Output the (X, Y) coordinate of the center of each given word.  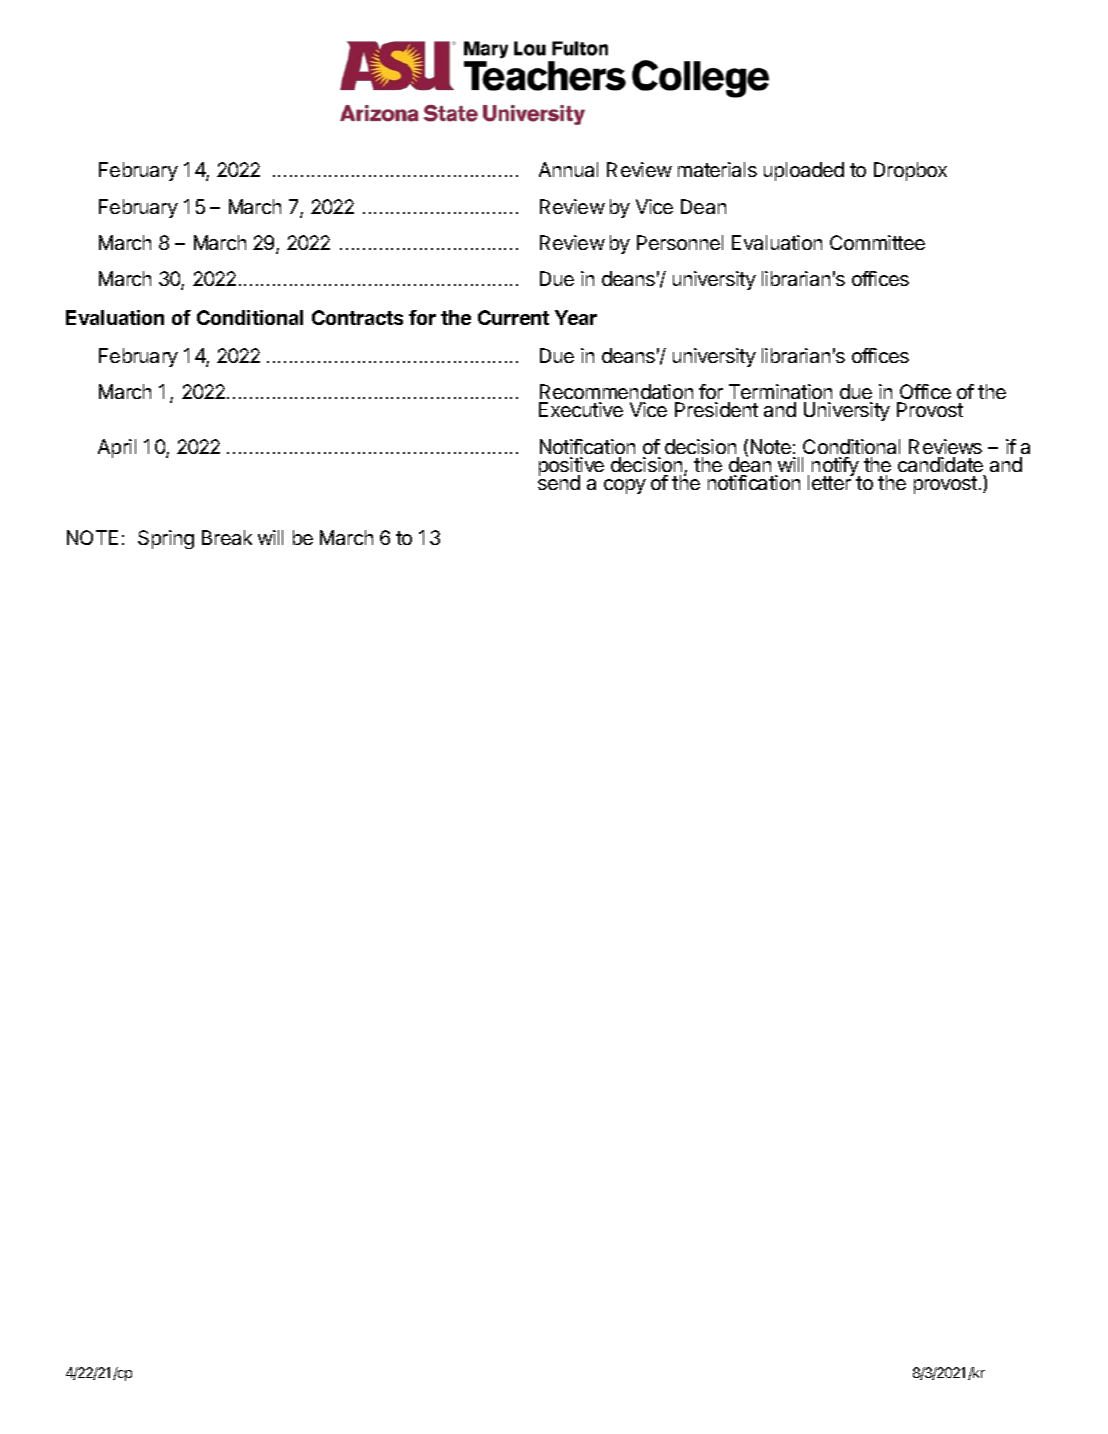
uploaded (804, 171)
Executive (581, 409)
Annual (568, 169)
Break (227, 537)
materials (717, 169)
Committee (877, 242)
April (117, 448)
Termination (780, 391)
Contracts (357, 317)
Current (513, 317)
